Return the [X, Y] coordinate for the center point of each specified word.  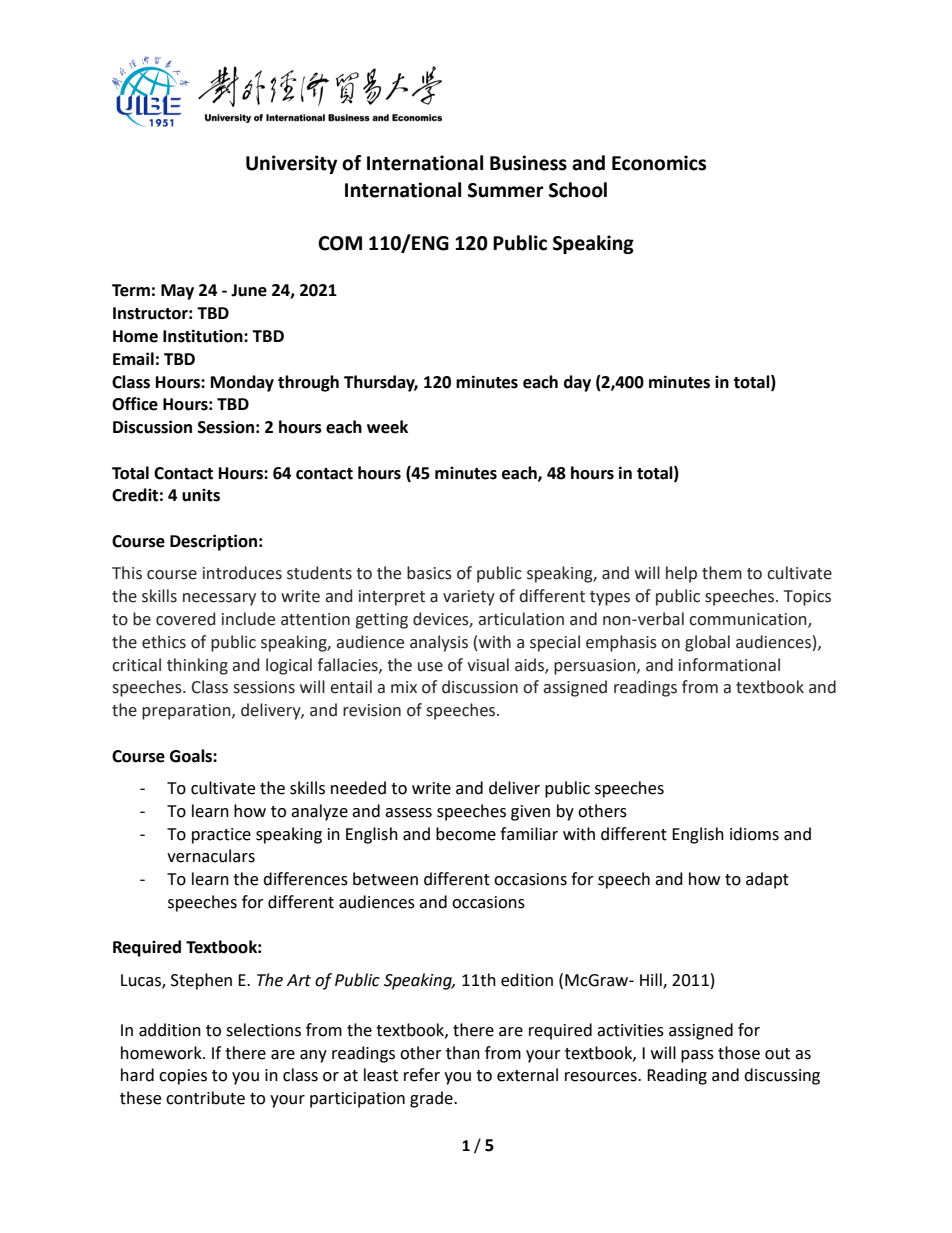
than [463, 1053]
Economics [659, 163]
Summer [506, 190]
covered [185, 619]
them [722, 573]
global [707, 643]
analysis [439, 643]
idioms [754, 834]
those [739, 1053]
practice [221, 836]
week [387, 427]
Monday [242, 383]
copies [183, 1077]
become [466, 834]
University [291, 164]
